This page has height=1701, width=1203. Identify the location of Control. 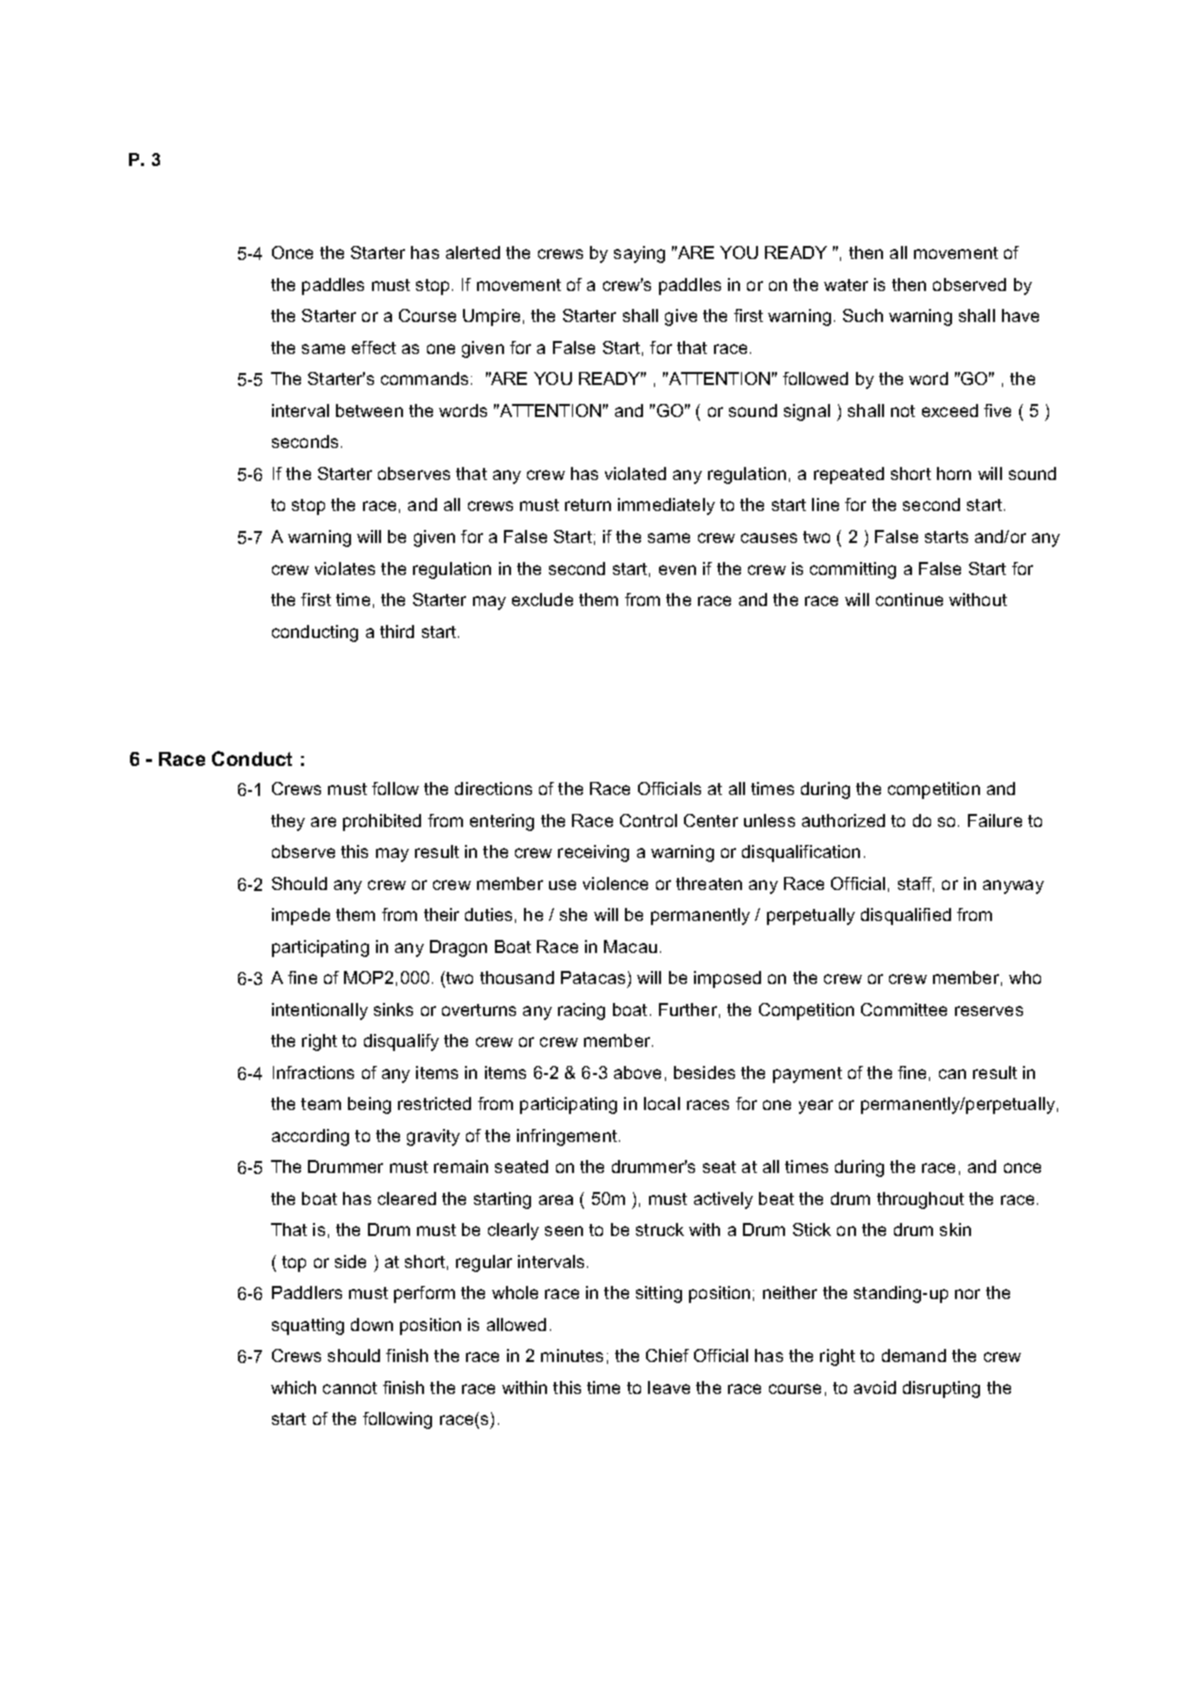
(648, 820).
